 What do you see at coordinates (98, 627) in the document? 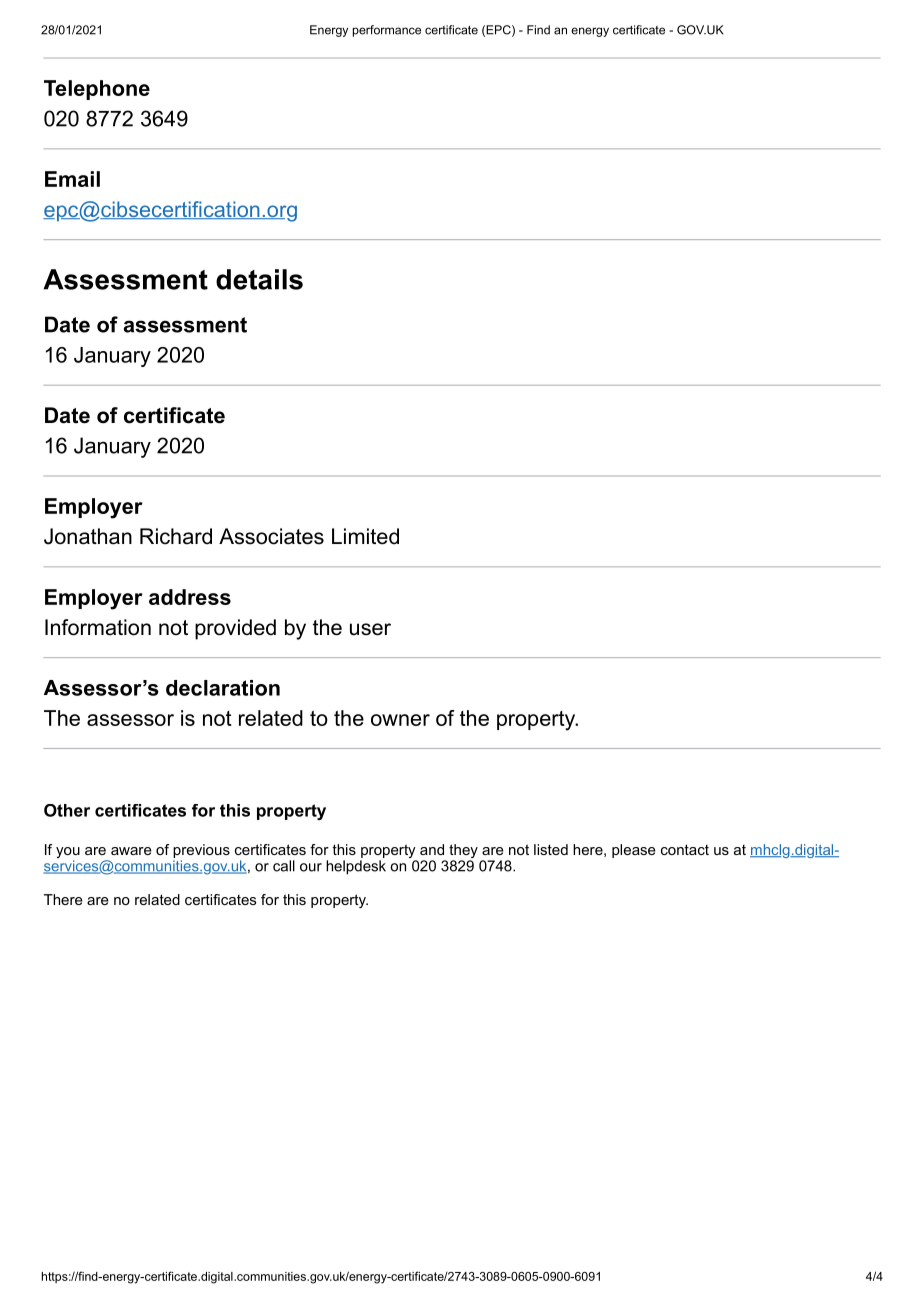
I see `Information` at bounding box center [98, 627].
